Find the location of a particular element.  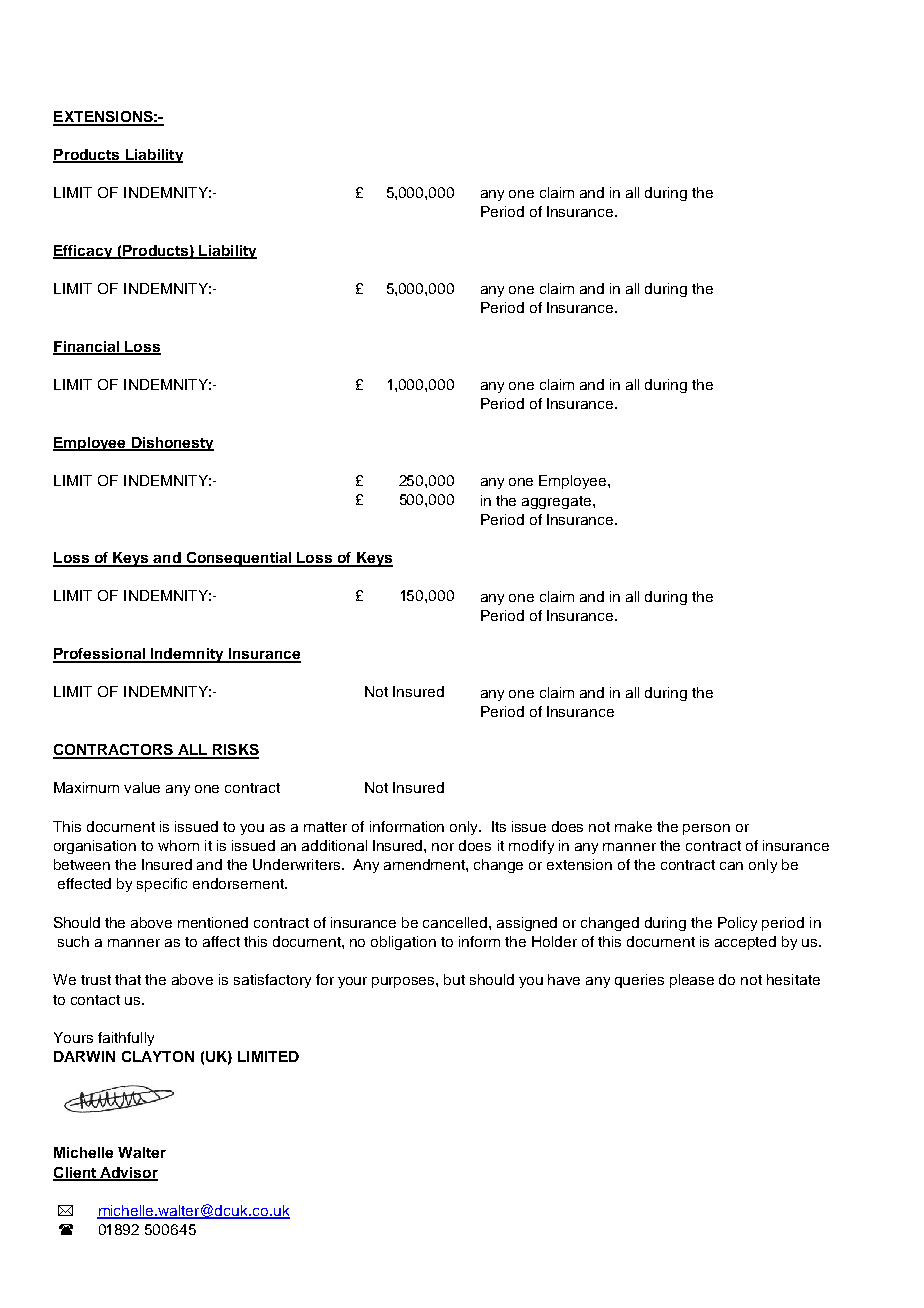

person is located at coordinates (706, 829).
